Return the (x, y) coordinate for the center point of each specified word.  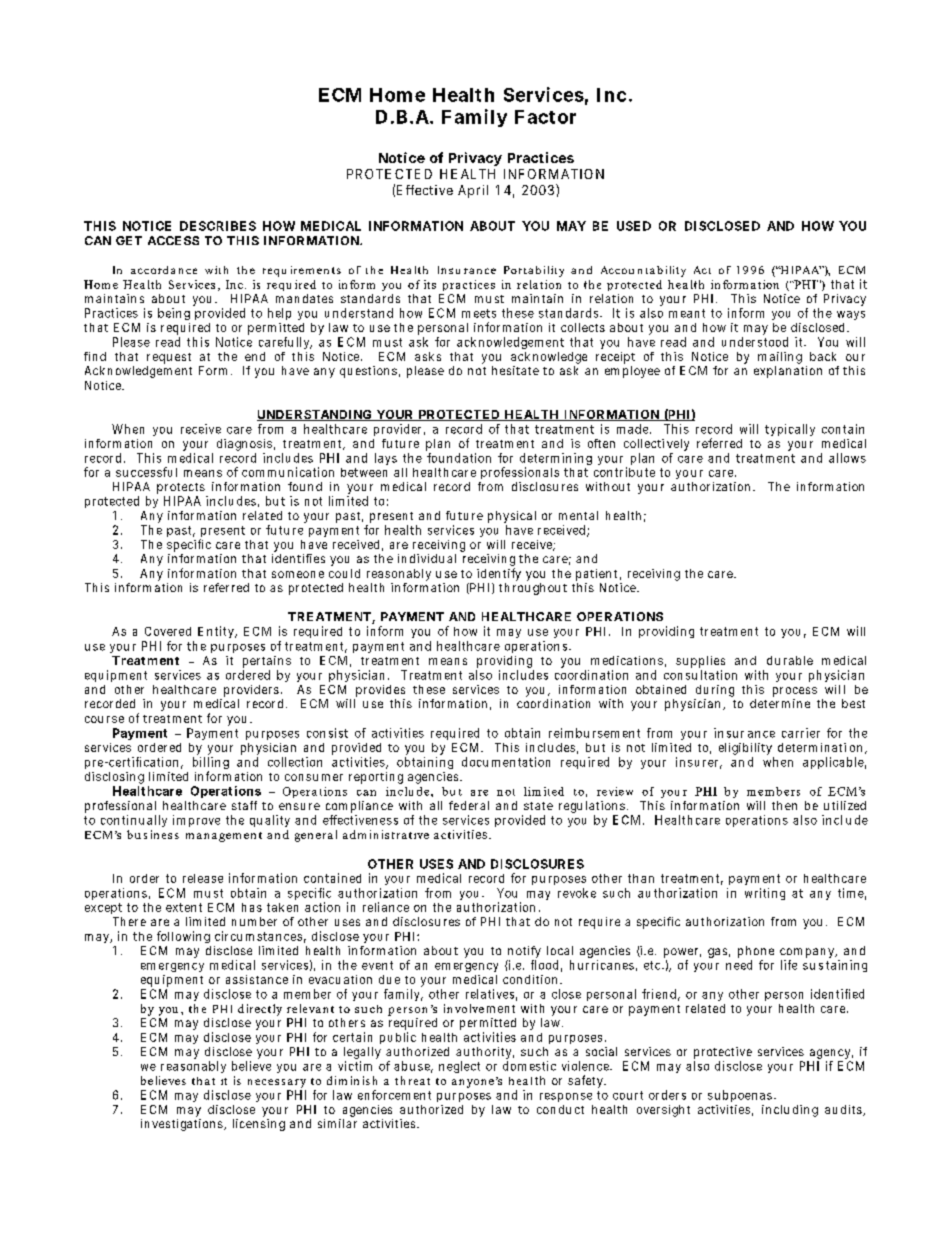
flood (544, 965)
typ (774, 430)
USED (634, 226)
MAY (571, 226)
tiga (182, 1125)
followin (179, 936)
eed (743, 965)
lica (835, 762)
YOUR (395, 415)
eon (306, 574)
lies (716, 660)
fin (90, 356)
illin (210, 762)
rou (521, 588)
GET (129, 240)
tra (399, 835)
